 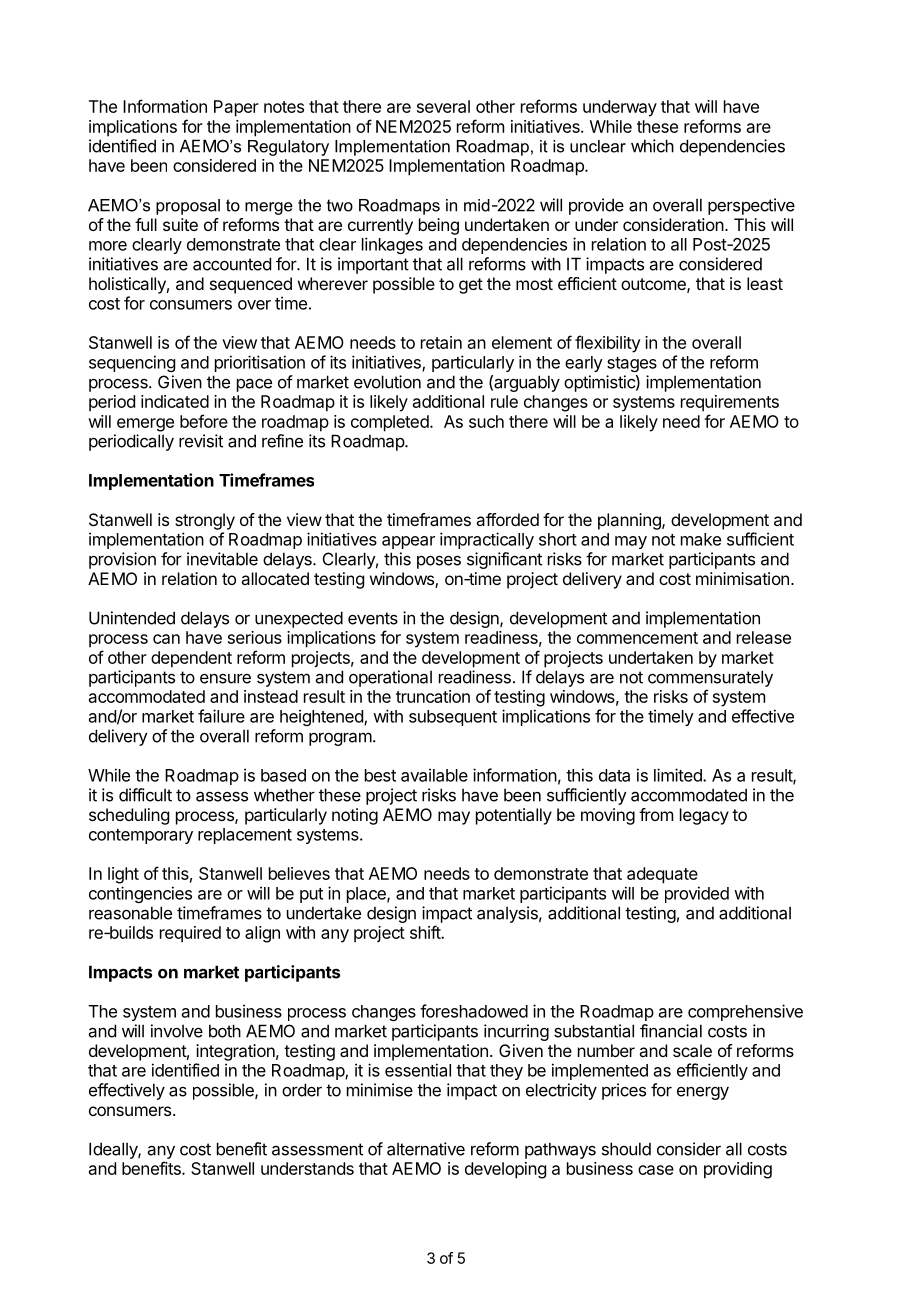 I want to click on difficult, so click(x=145, y=795).
